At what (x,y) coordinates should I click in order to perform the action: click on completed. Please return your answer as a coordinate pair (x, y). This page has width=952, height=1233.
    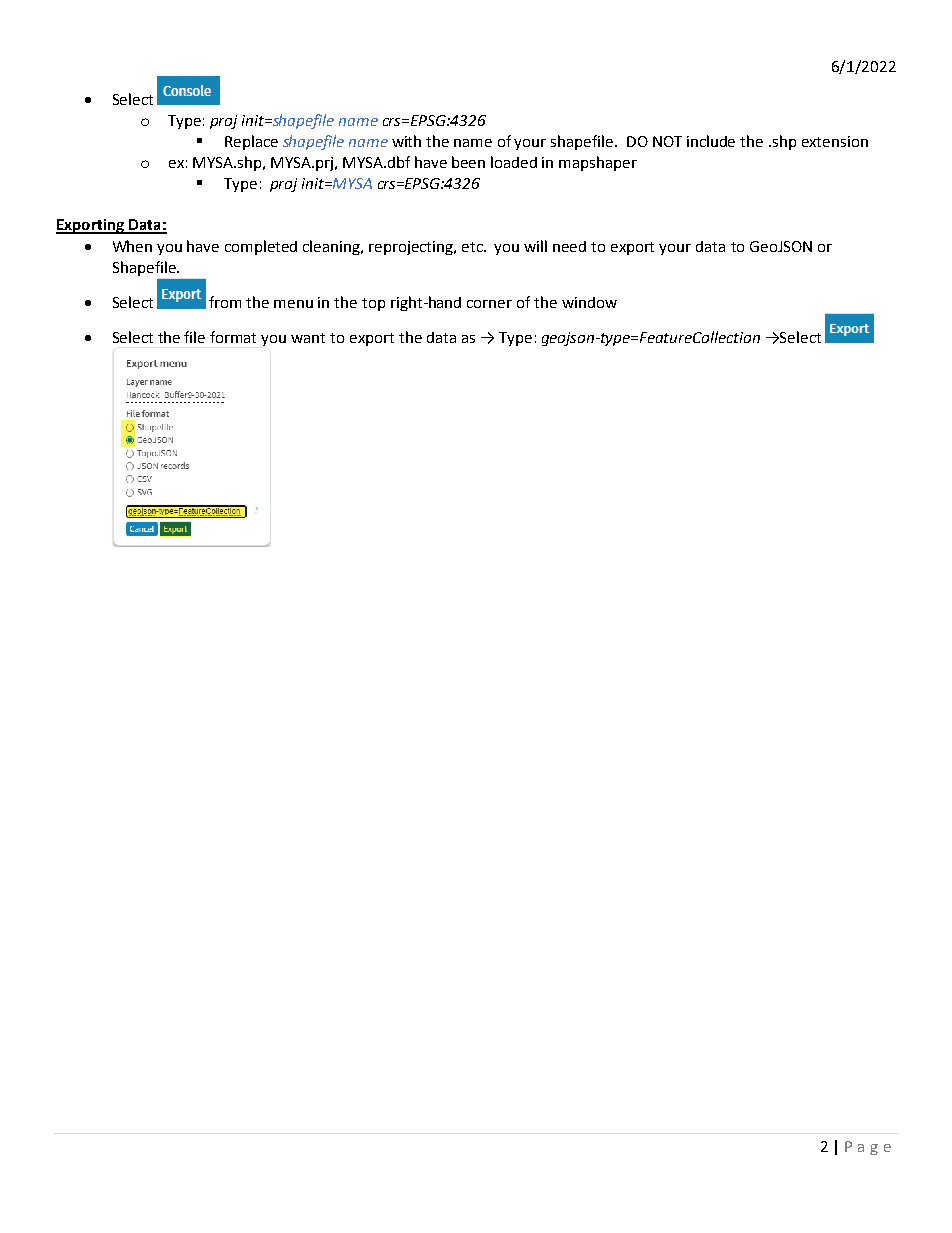
    Looking at the image, I should click on (261, 247).
